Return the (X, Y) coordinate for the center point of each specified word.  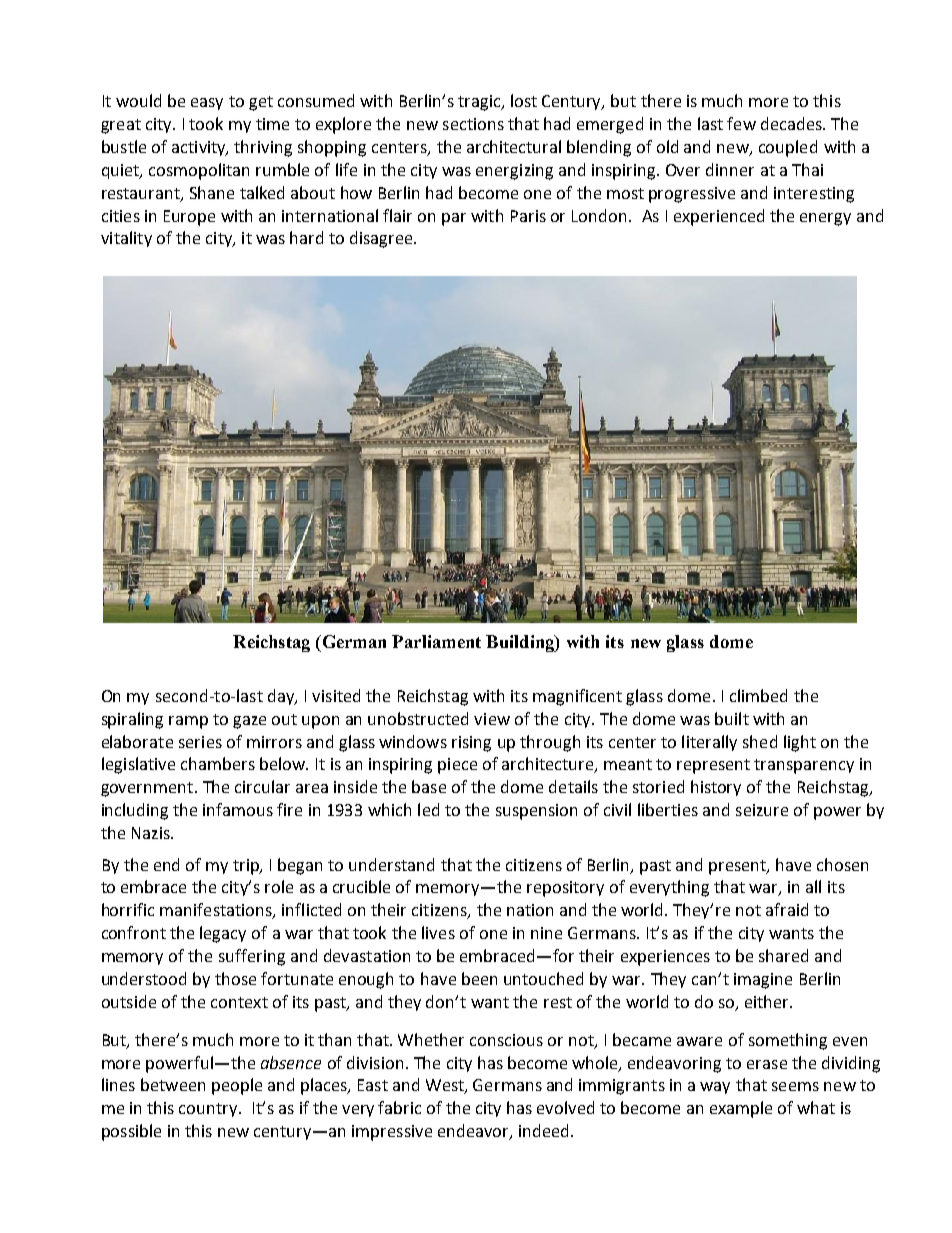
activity (200, 148)
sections (473, 124)
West (446, 1086)
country (209, 1110)
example (741, 1109)
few (741, 123)
